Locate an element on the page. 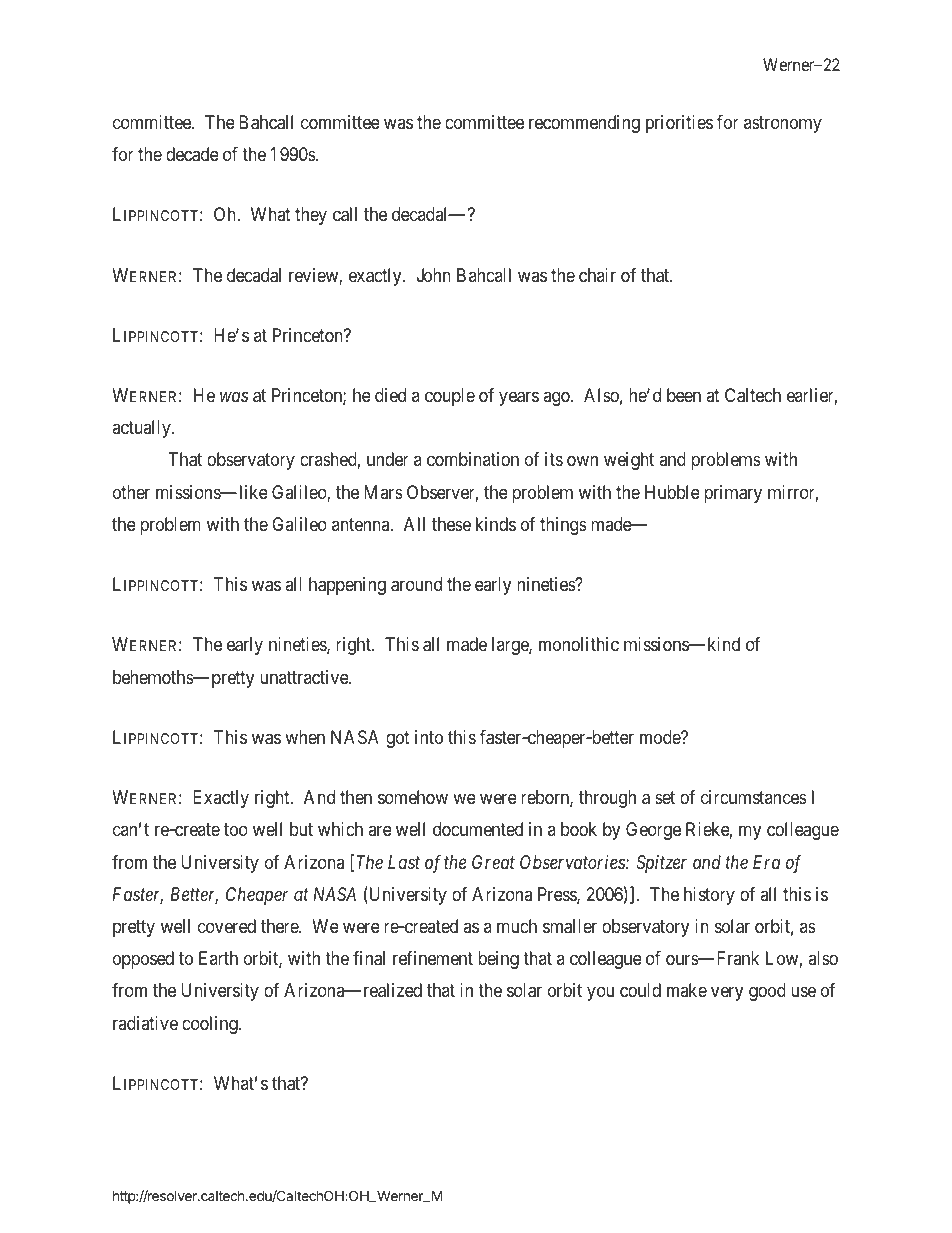  happening is located at coordinates (347, 586).
